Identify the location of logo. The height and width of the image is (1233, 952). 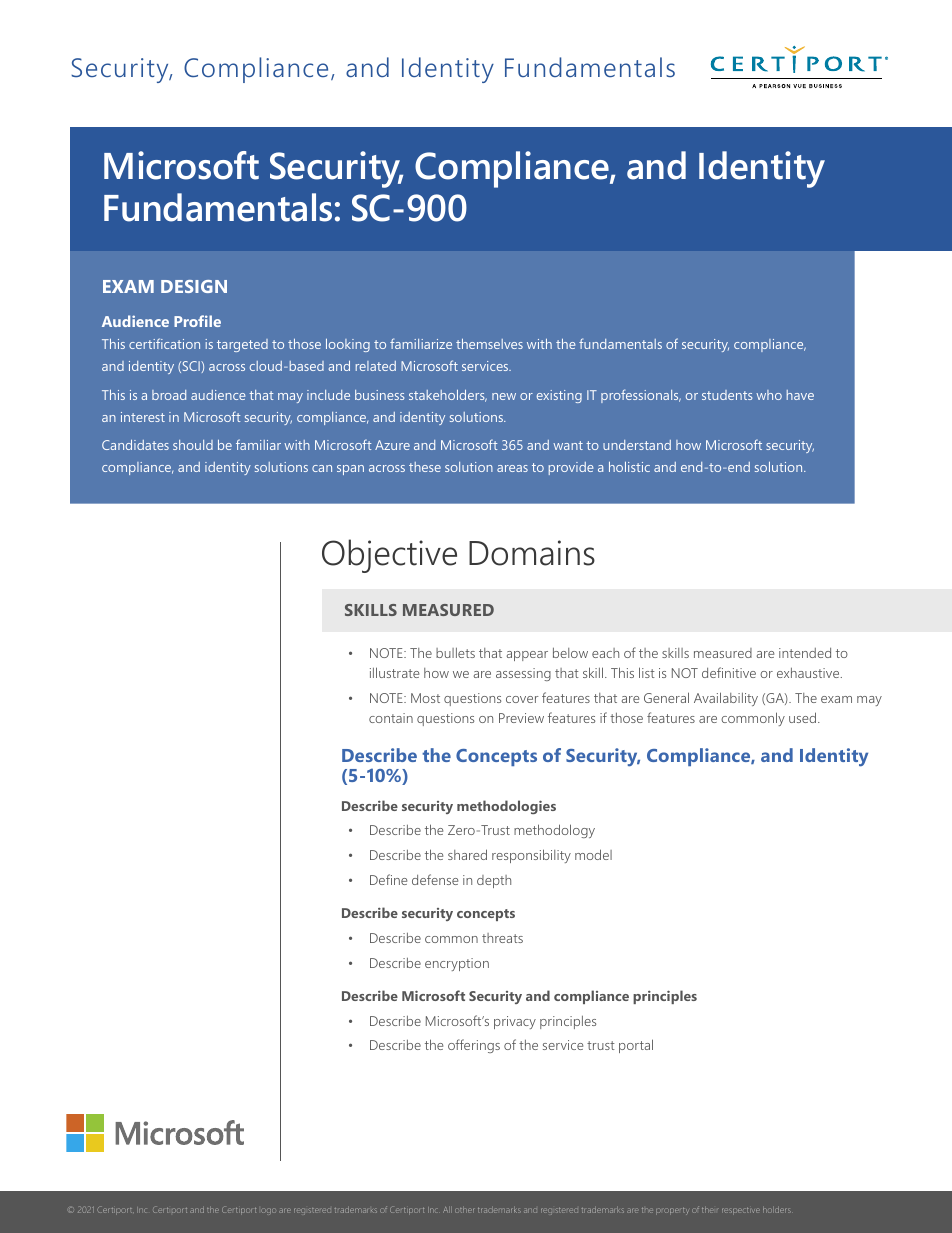
(267, 1211).
